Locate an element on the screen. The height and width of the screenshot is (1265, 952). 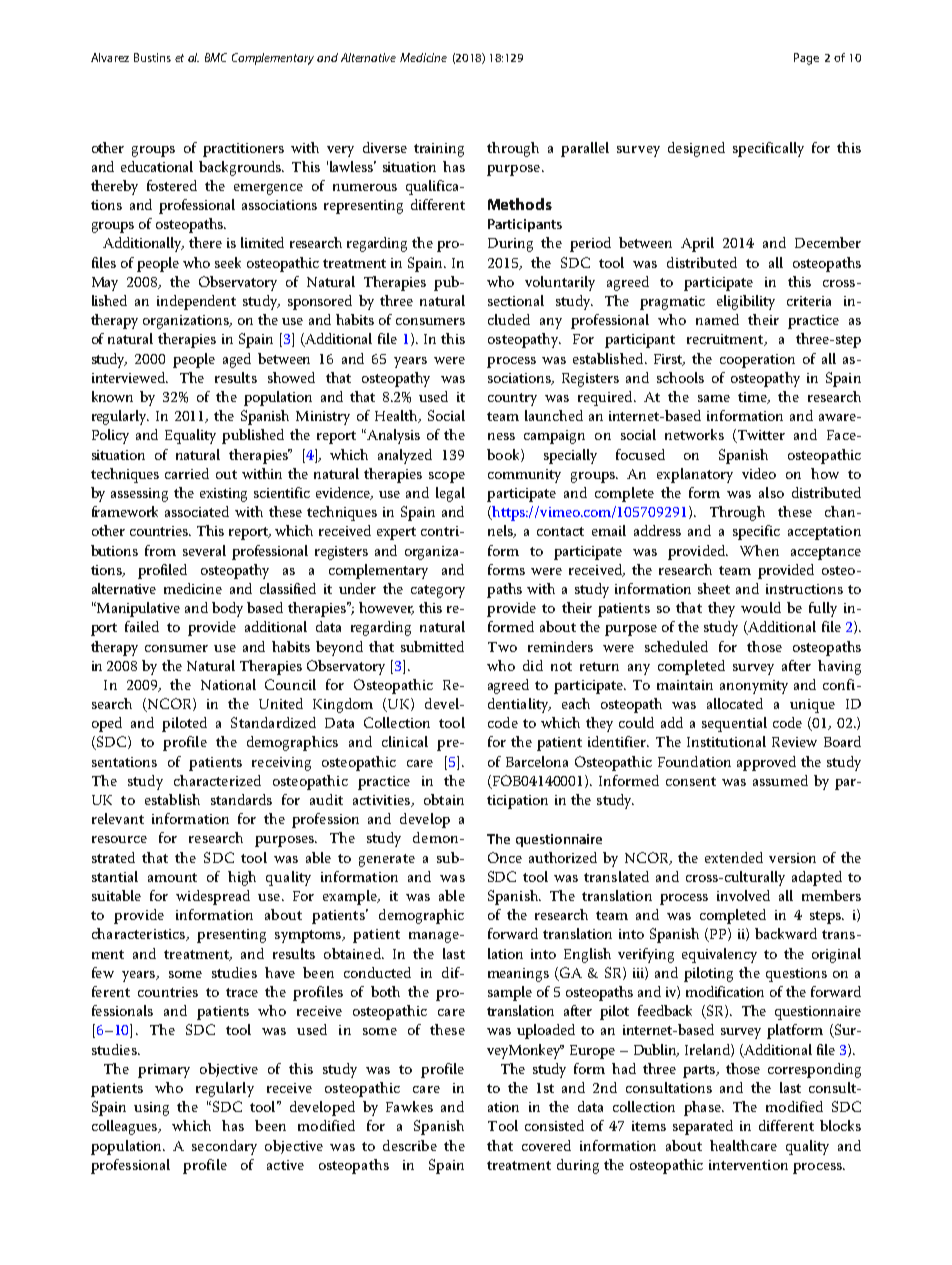
body is located at coordinates (227, 609).
